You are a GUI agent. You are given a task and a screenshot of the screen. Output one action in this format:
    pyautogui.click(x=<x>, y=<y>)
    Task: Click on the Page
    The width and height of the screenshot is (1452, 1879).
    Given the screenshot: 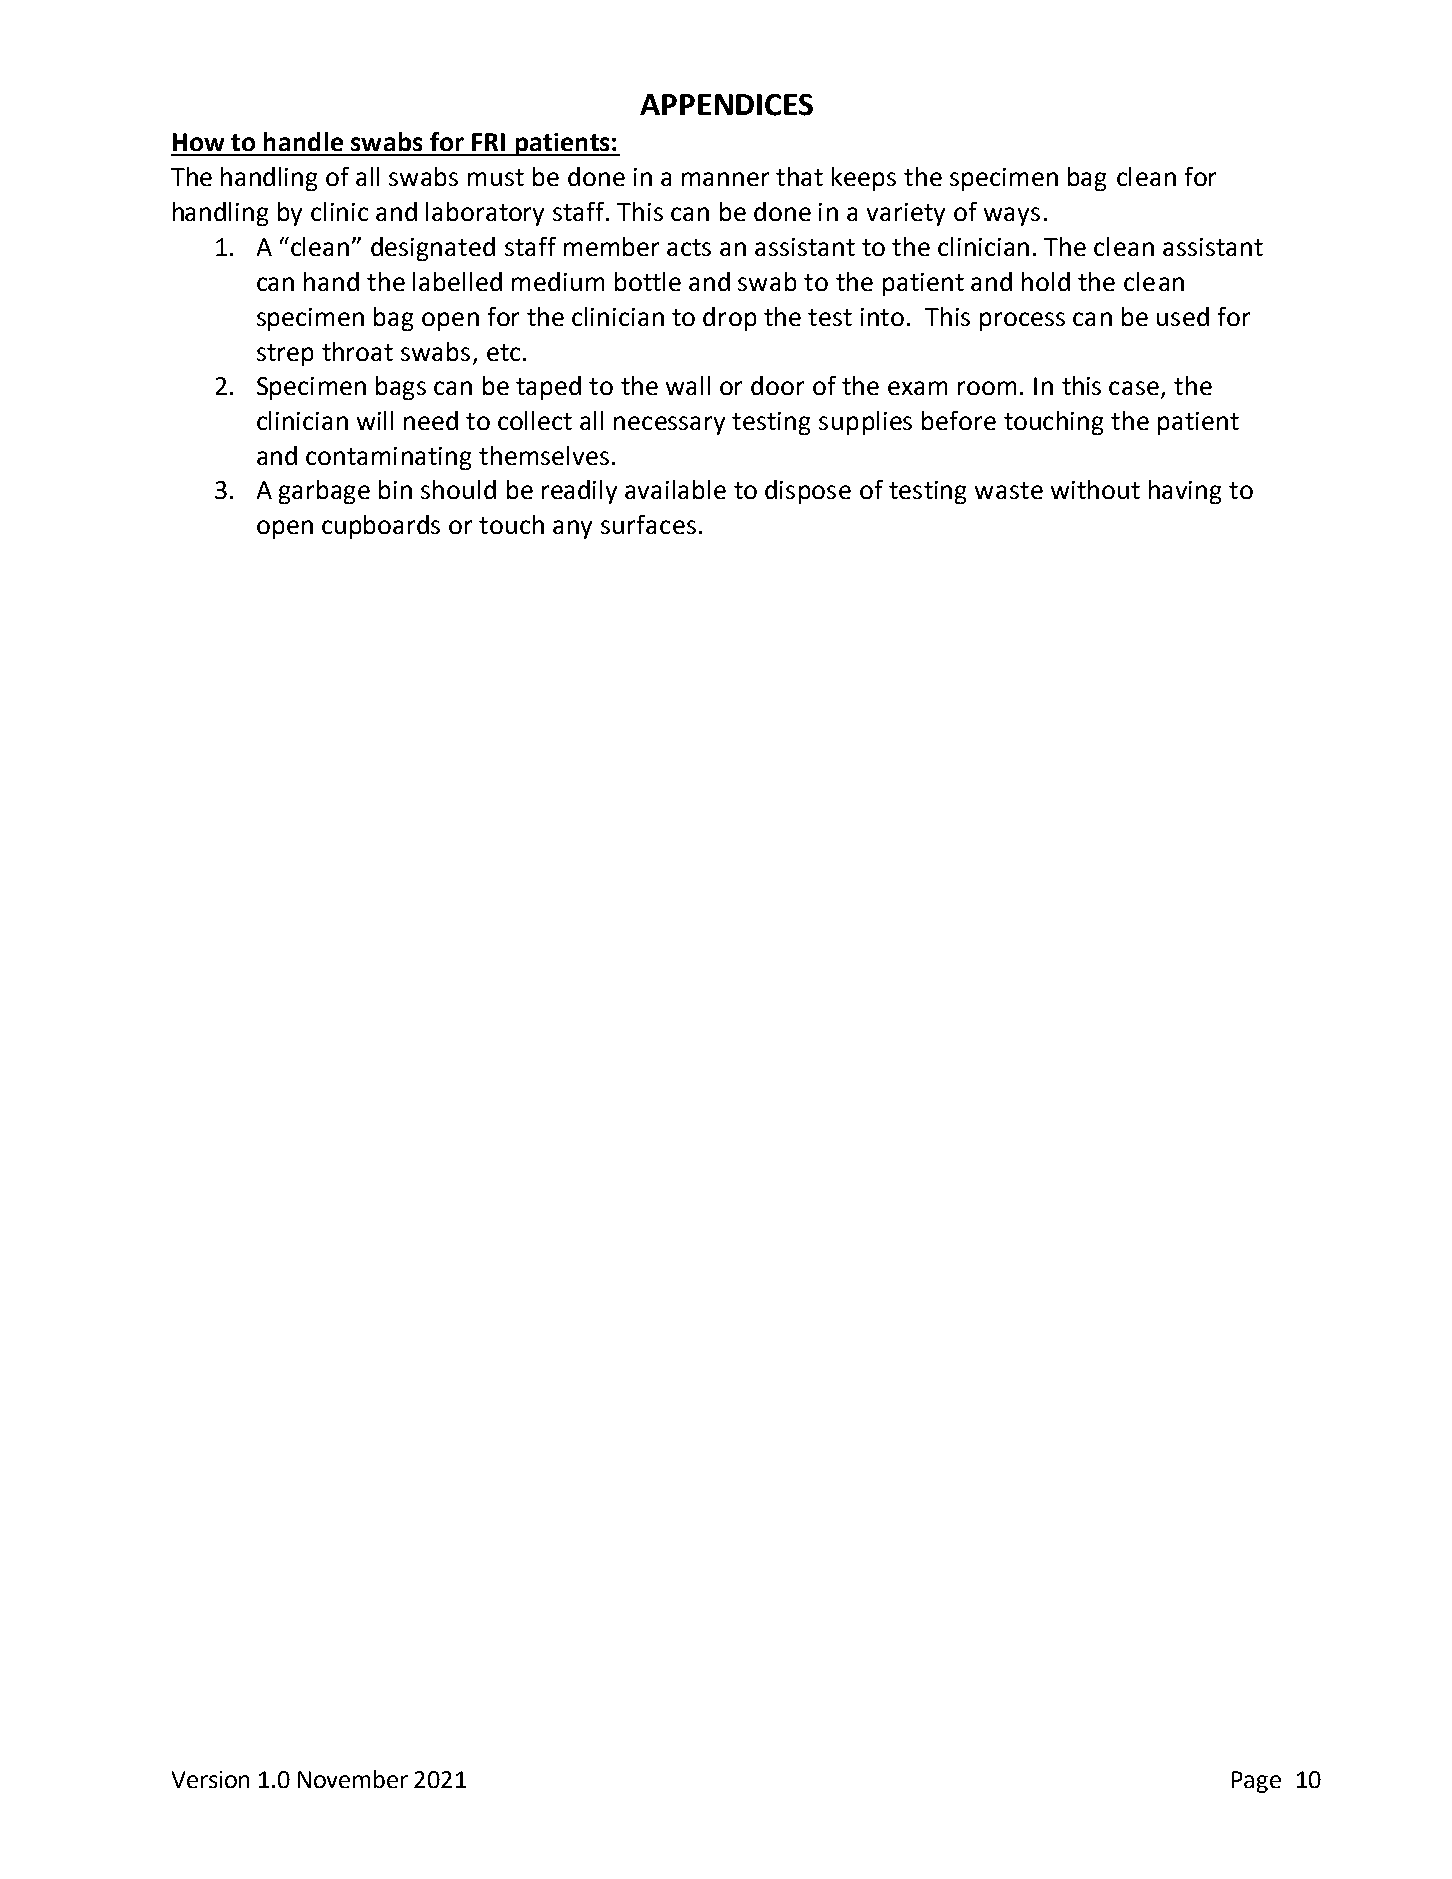 What is the action you would take?
    pyautogui.click(x=1256, y=1782)
